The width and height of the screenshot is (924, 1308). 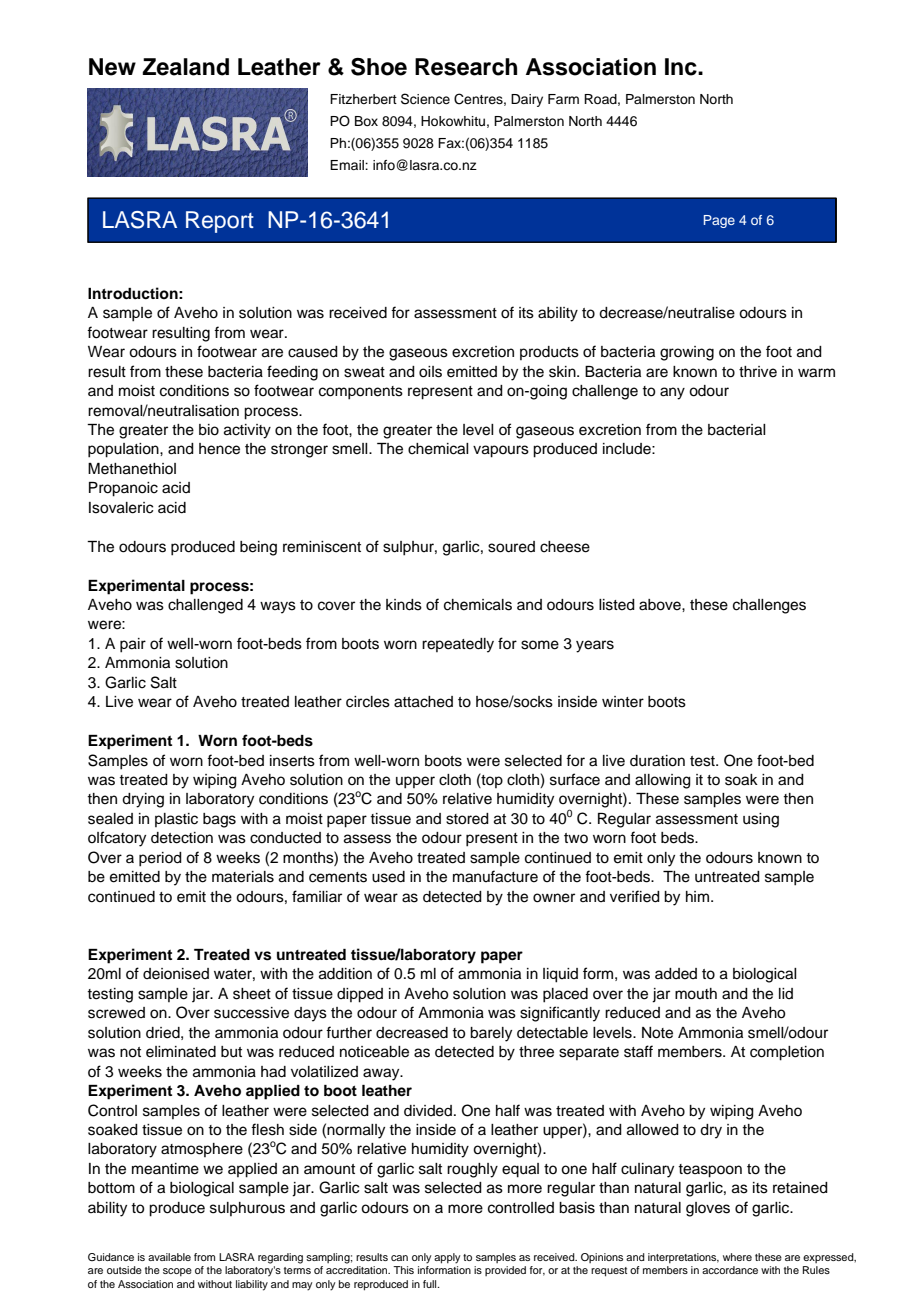 What do you see at coordinates (169, 1257) in the screenshot?
I see `available` at bounding box center [169, 1257].
